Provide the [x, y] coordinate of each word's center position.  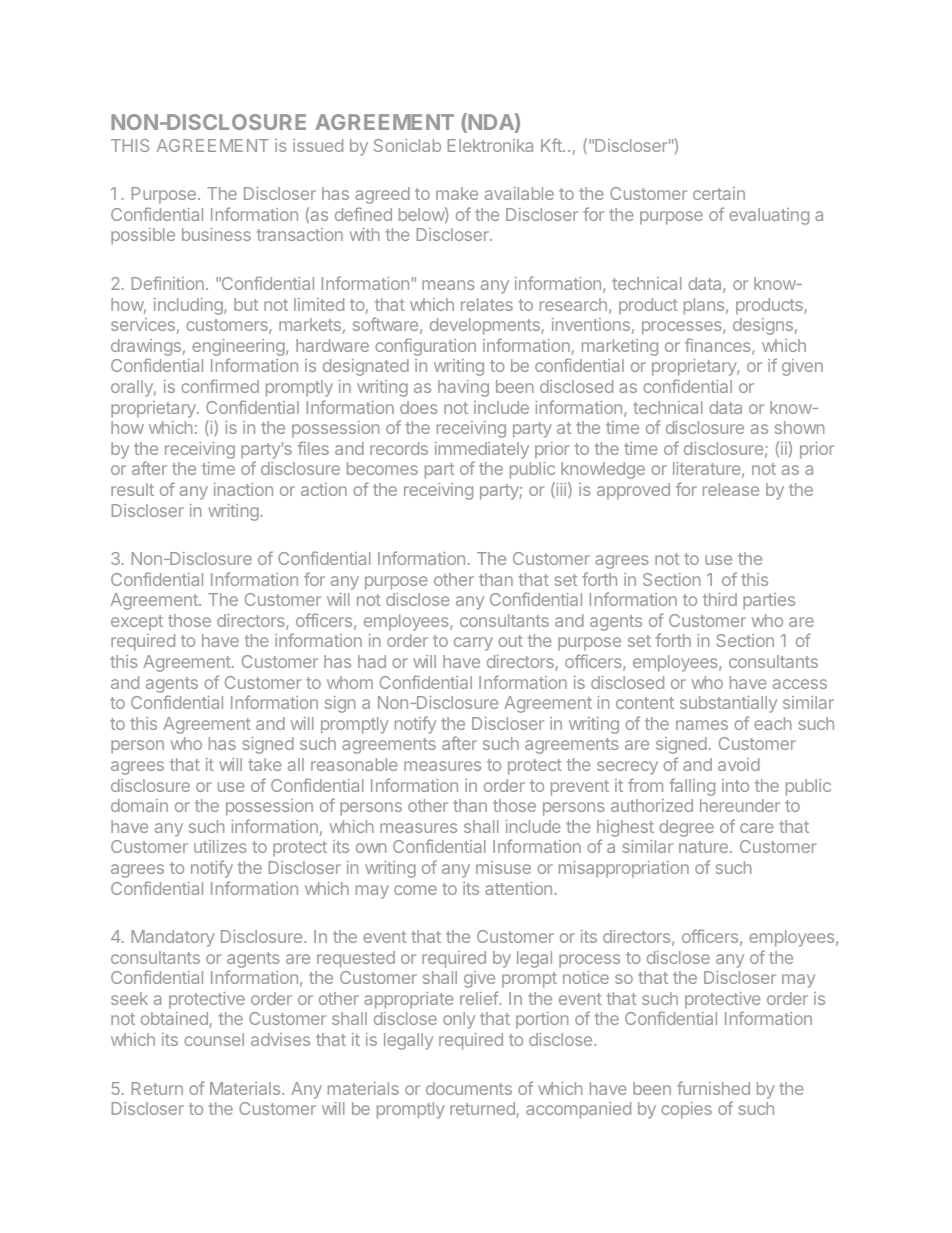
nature [703, 847]
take [265, 764]
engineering [239, 349]
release [731, 489]
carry [473, 644]
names [702, 725]
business [216, 234]
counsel [214, 1039]
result [132, 489]
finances [719, 346]
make [457, 193]
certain [719, 193]
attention [518, 888]
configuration [425, 347]
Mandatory [173, 938]
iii [560, 490]
